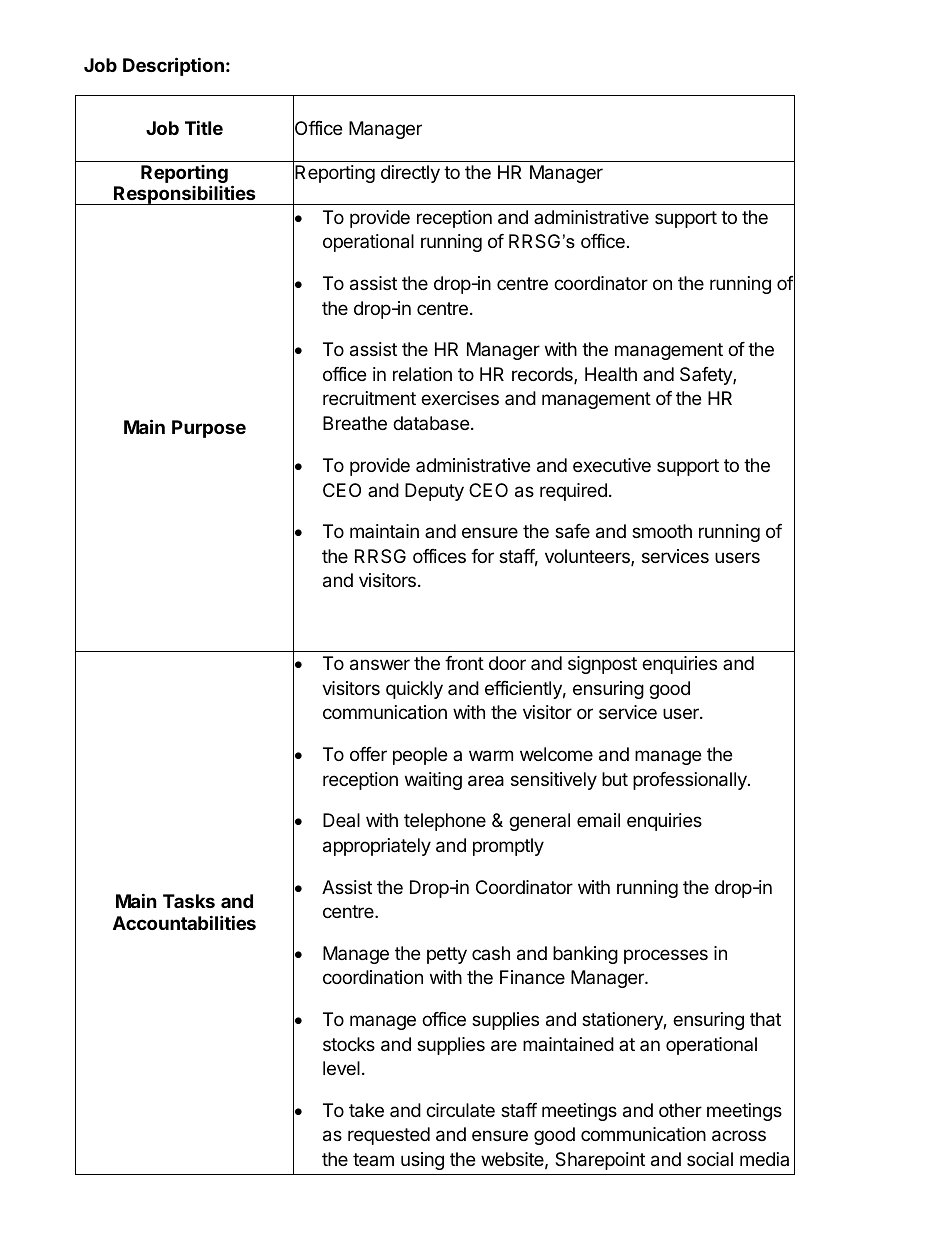  What do you see at coordinates (209, 429) in the page?
I see `Purpose` at bounding box center [209, 429].
